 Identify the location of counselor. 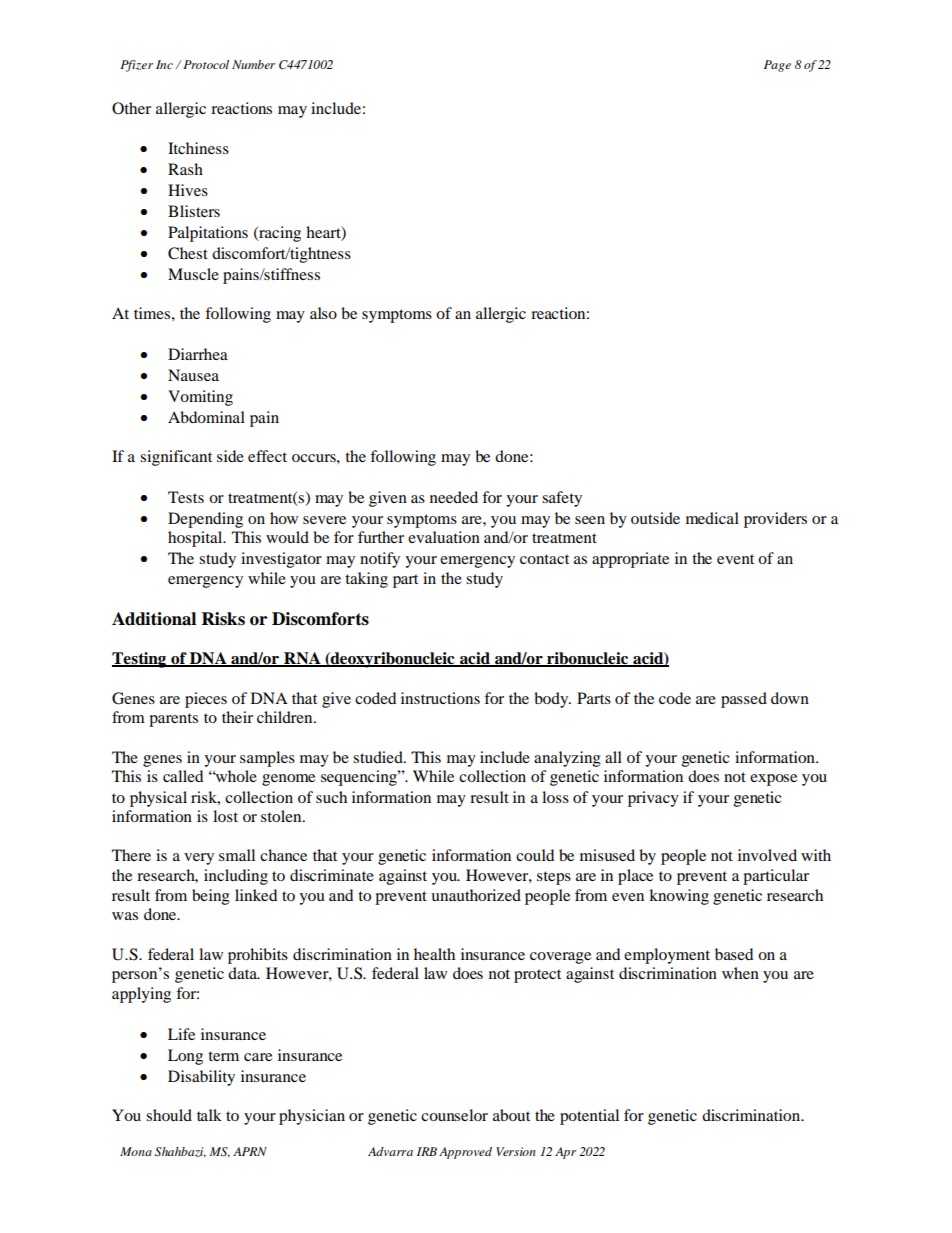
(454, 1115).
